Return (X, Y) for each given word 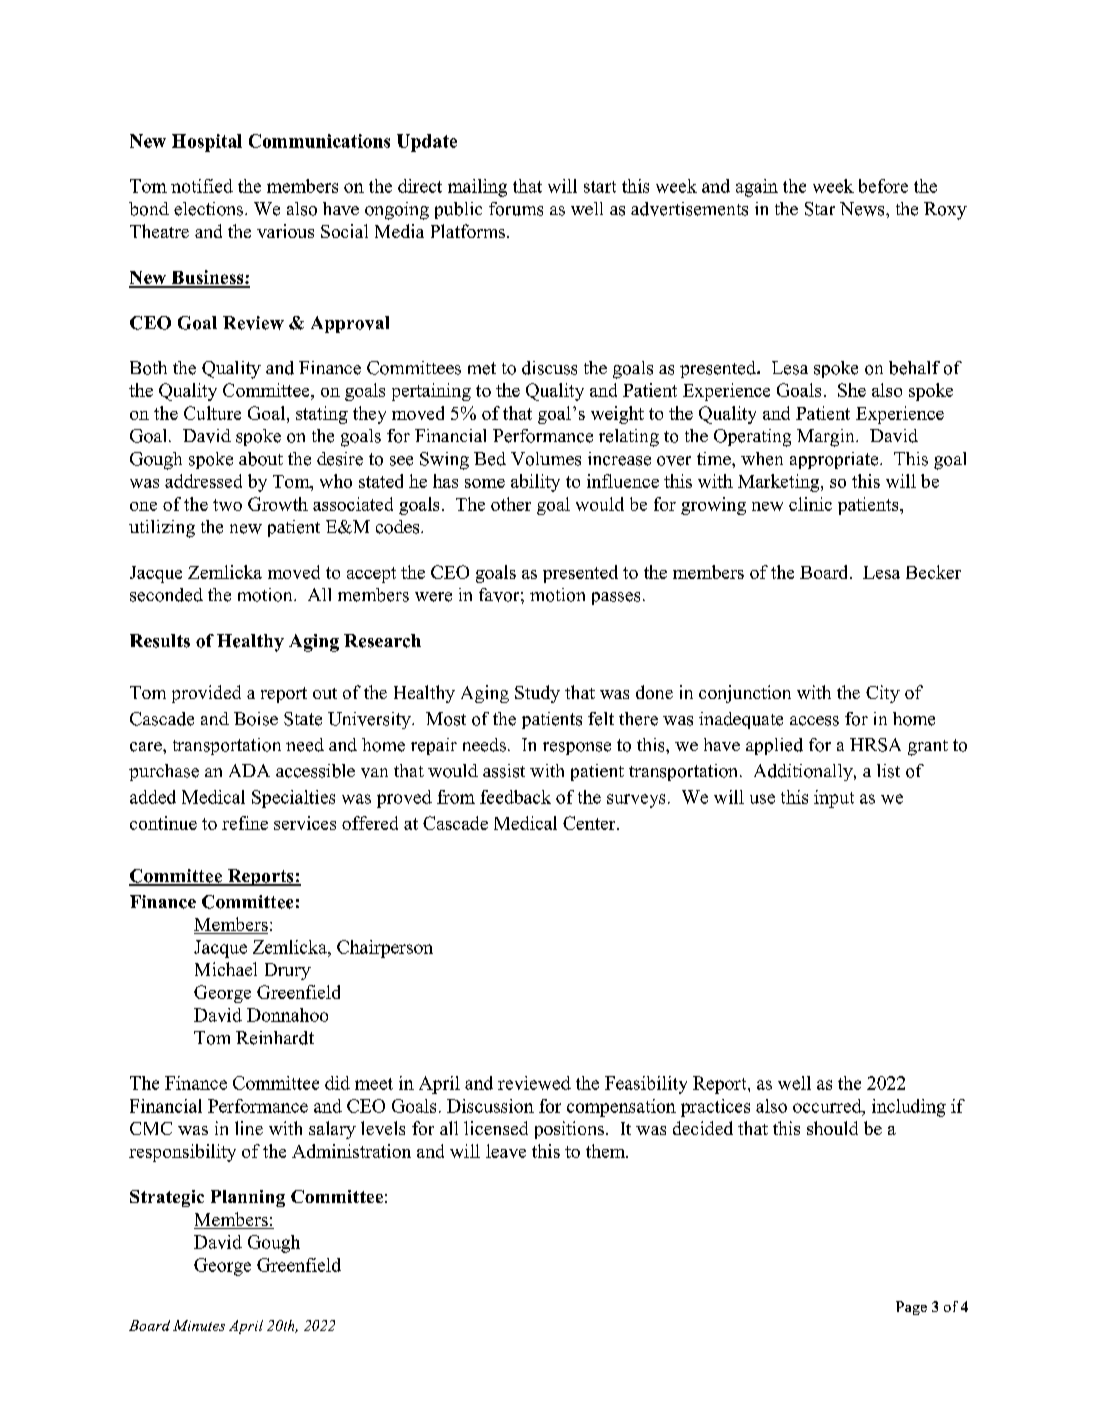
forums (516, 209)
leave (506, 1151)
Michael (226, 969)
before (883, 186)
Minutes (199, 1325)
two (227, 505)
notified (202, 186)
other (511, 504)
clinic (810, 504)
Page (911, 1308)
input (834, 799)
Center (590, 823)
